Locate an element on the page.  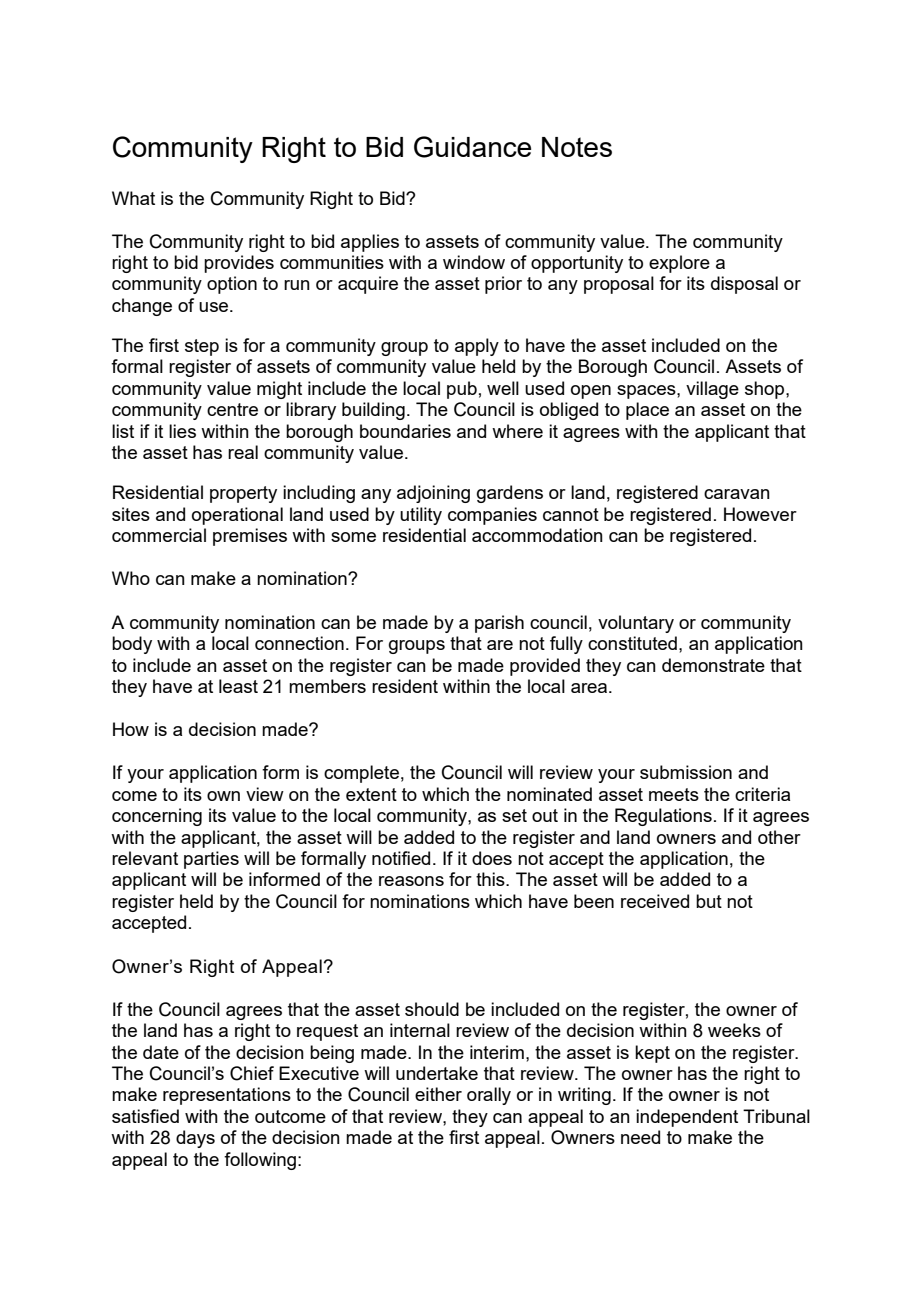
but is located at coordinates (709, 901).
